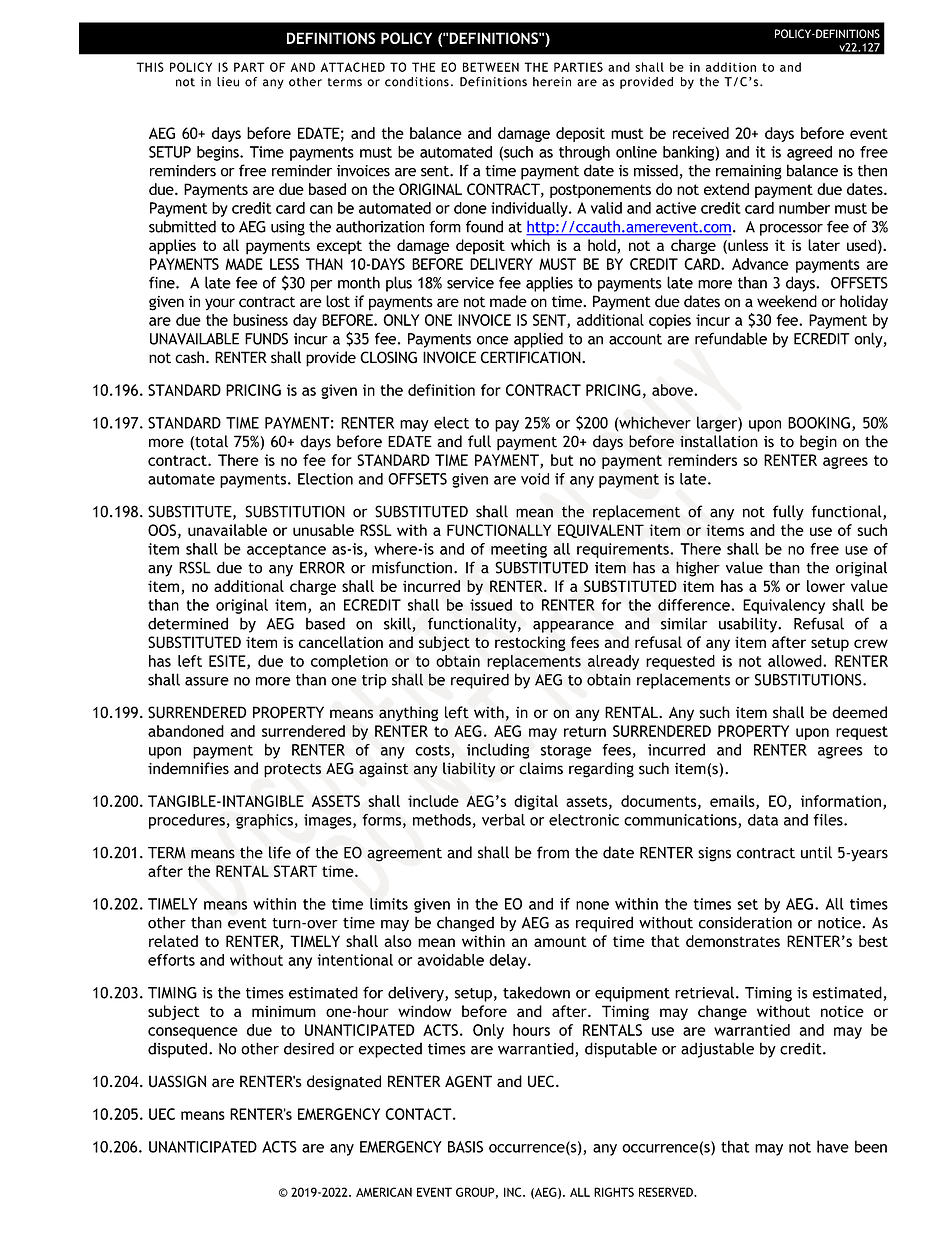  What do you see at coordinates (809, 153) in the screenshot?
I see `agreed` at bounding box center [809, 153].
